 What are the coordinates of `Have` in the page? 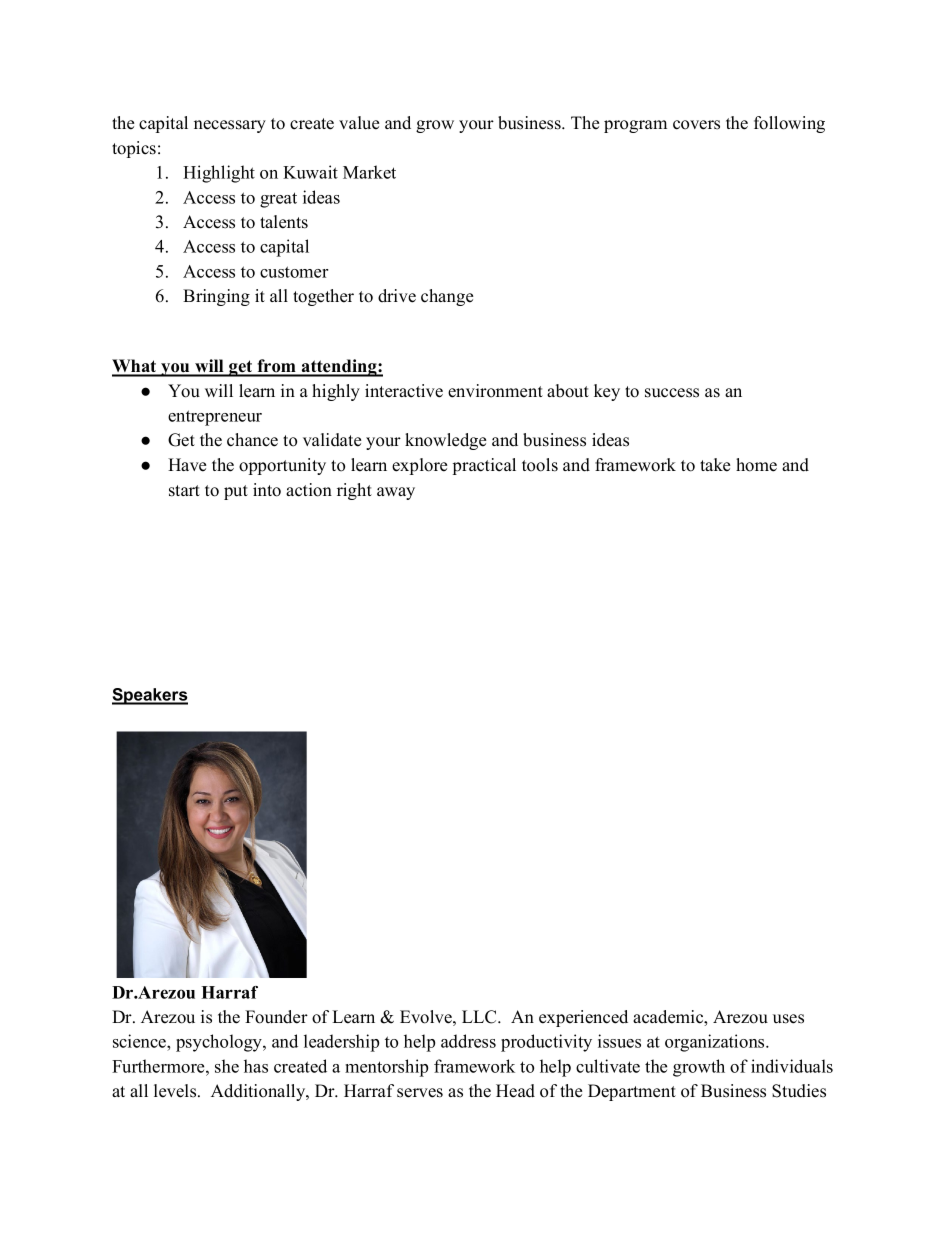 It's located at (187, 465).
